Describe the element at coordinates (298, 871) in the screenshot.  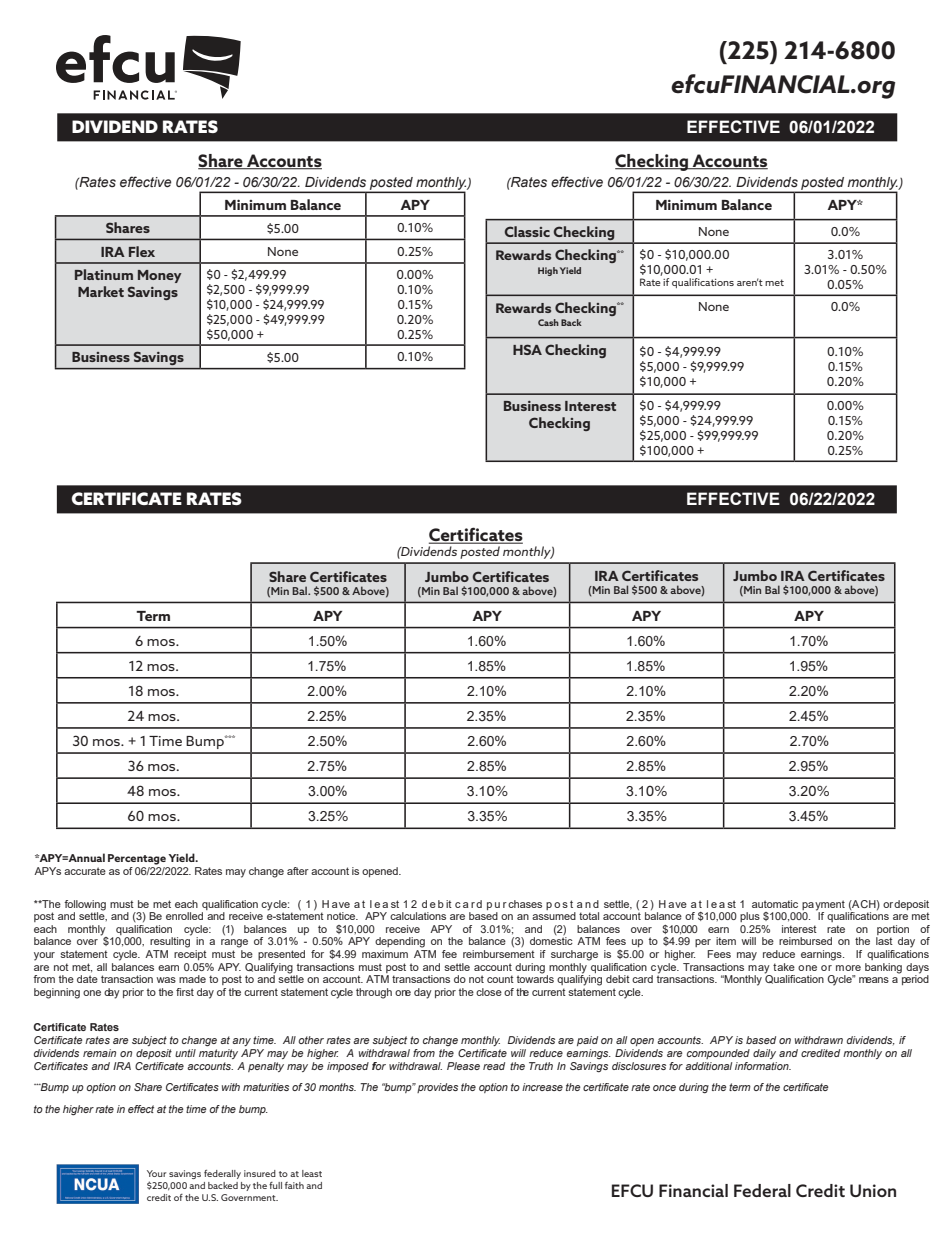
I see `after` at that location.
